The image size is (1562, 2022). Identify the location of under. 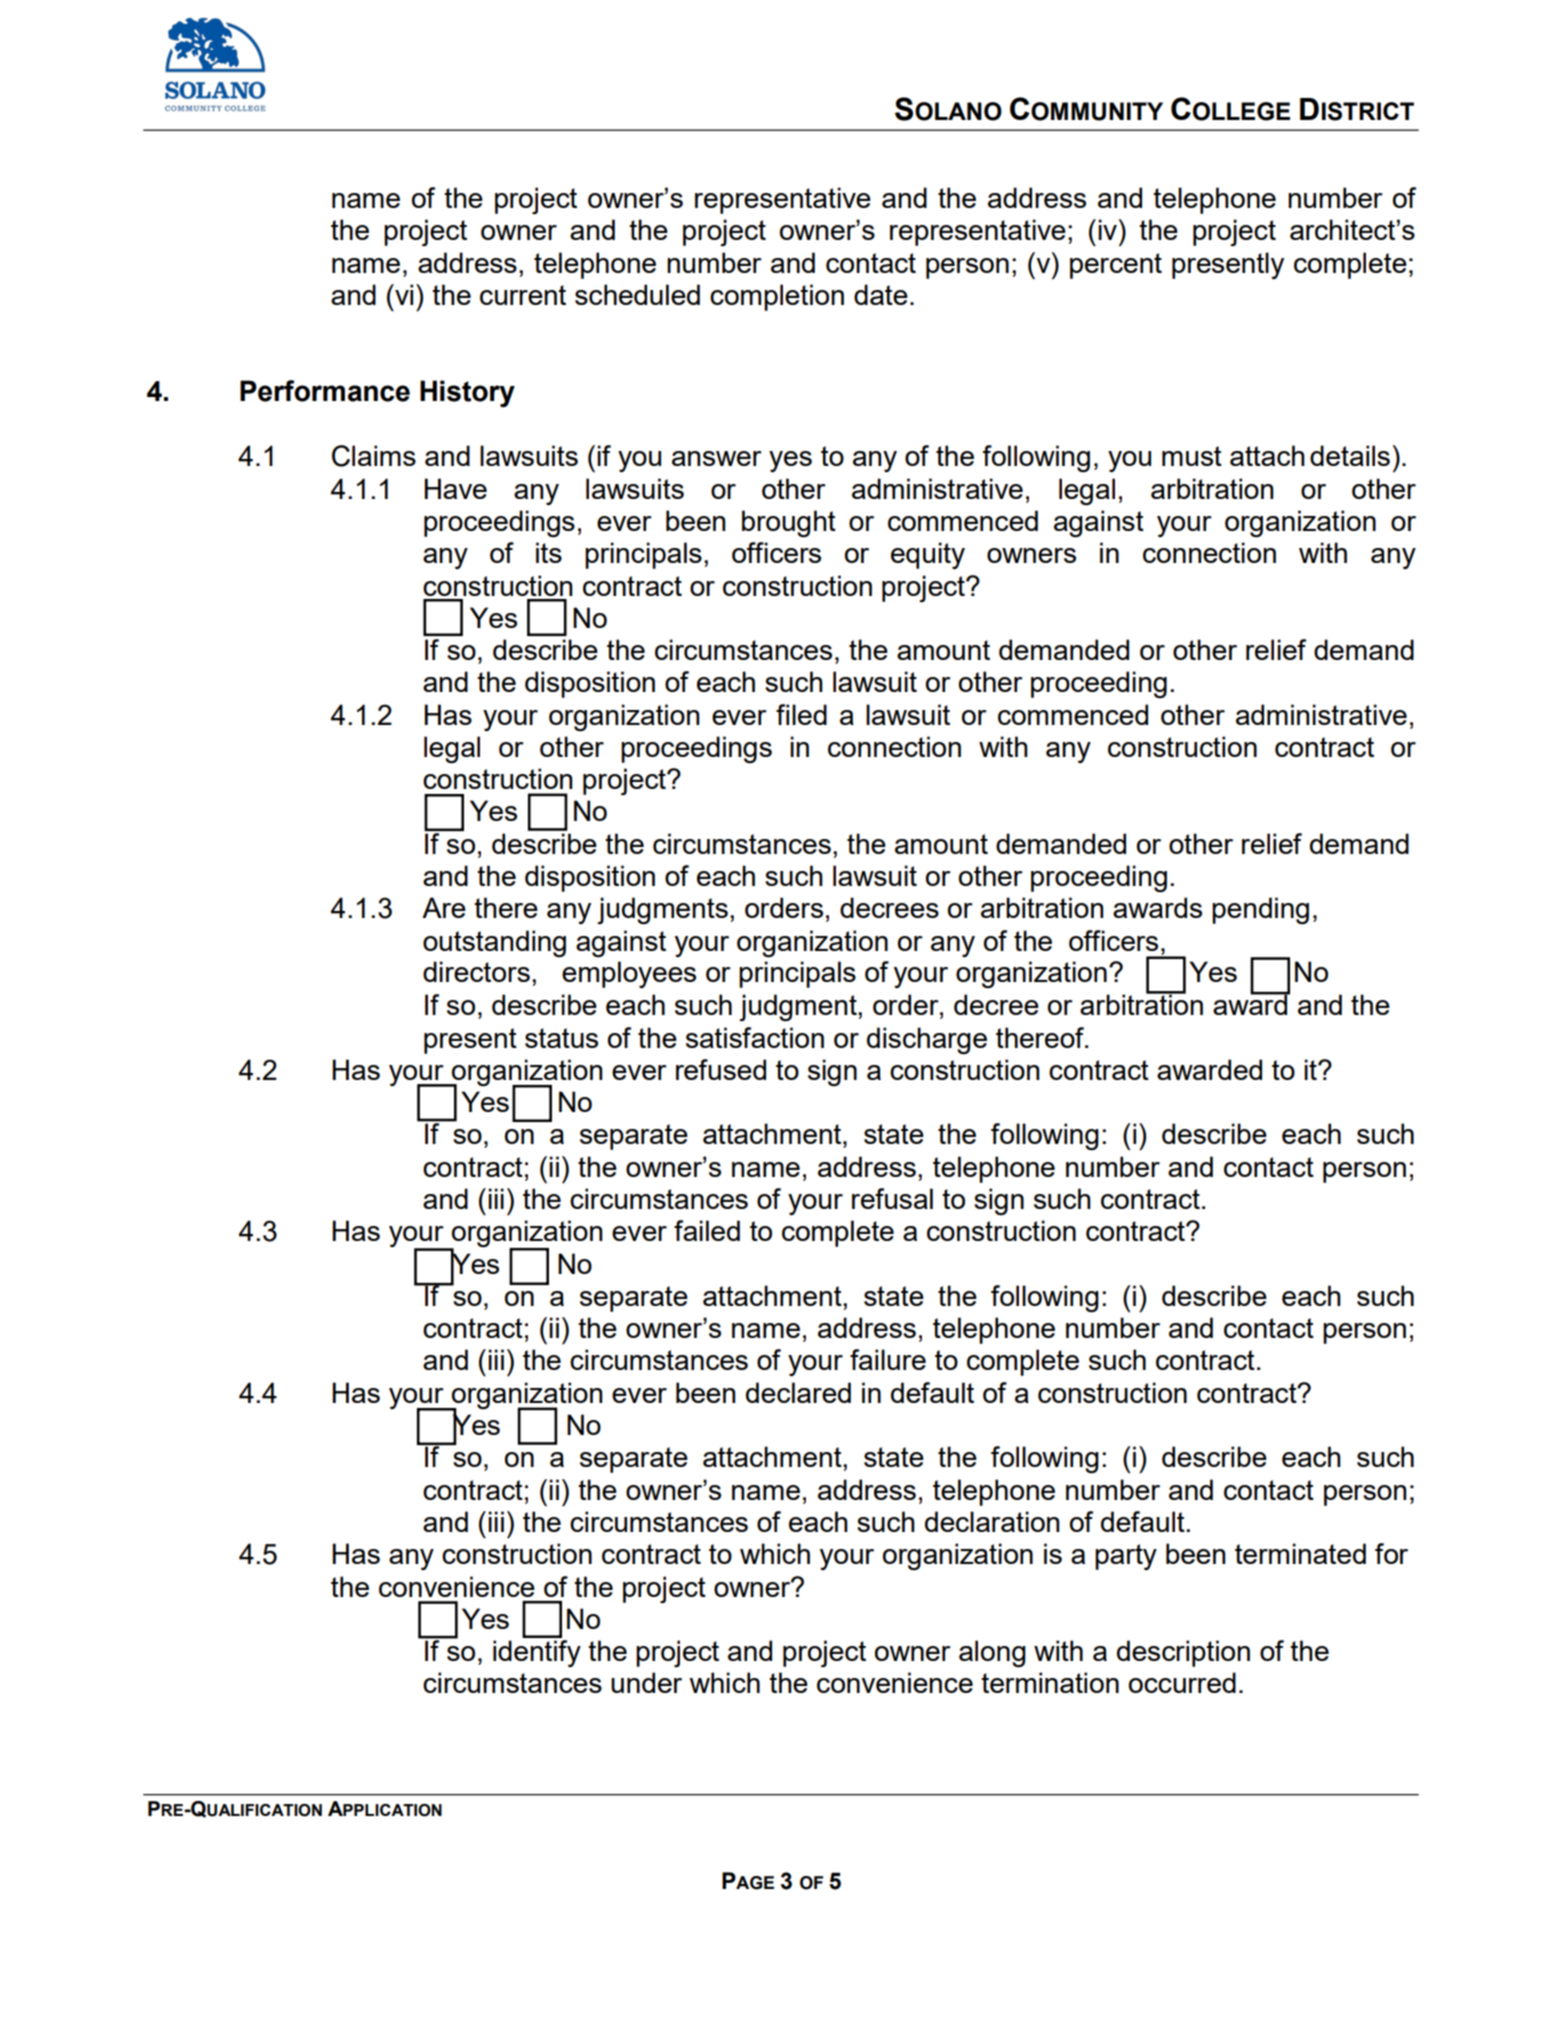
(646, 1682).
